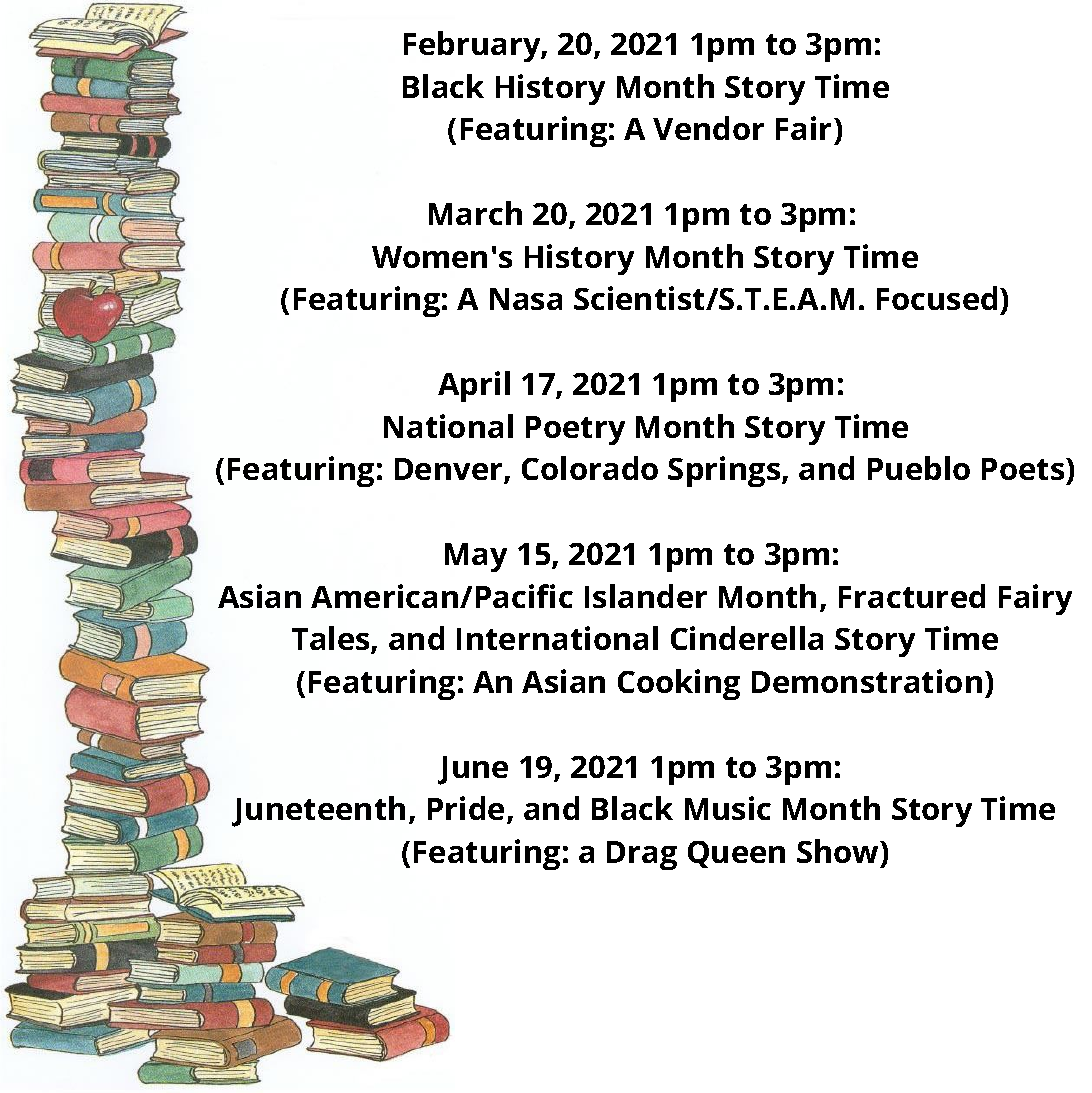 The image size is (1092, 1093). Describe the element at coordinates (646, 596) in the document. I see `Islander` at that location.
